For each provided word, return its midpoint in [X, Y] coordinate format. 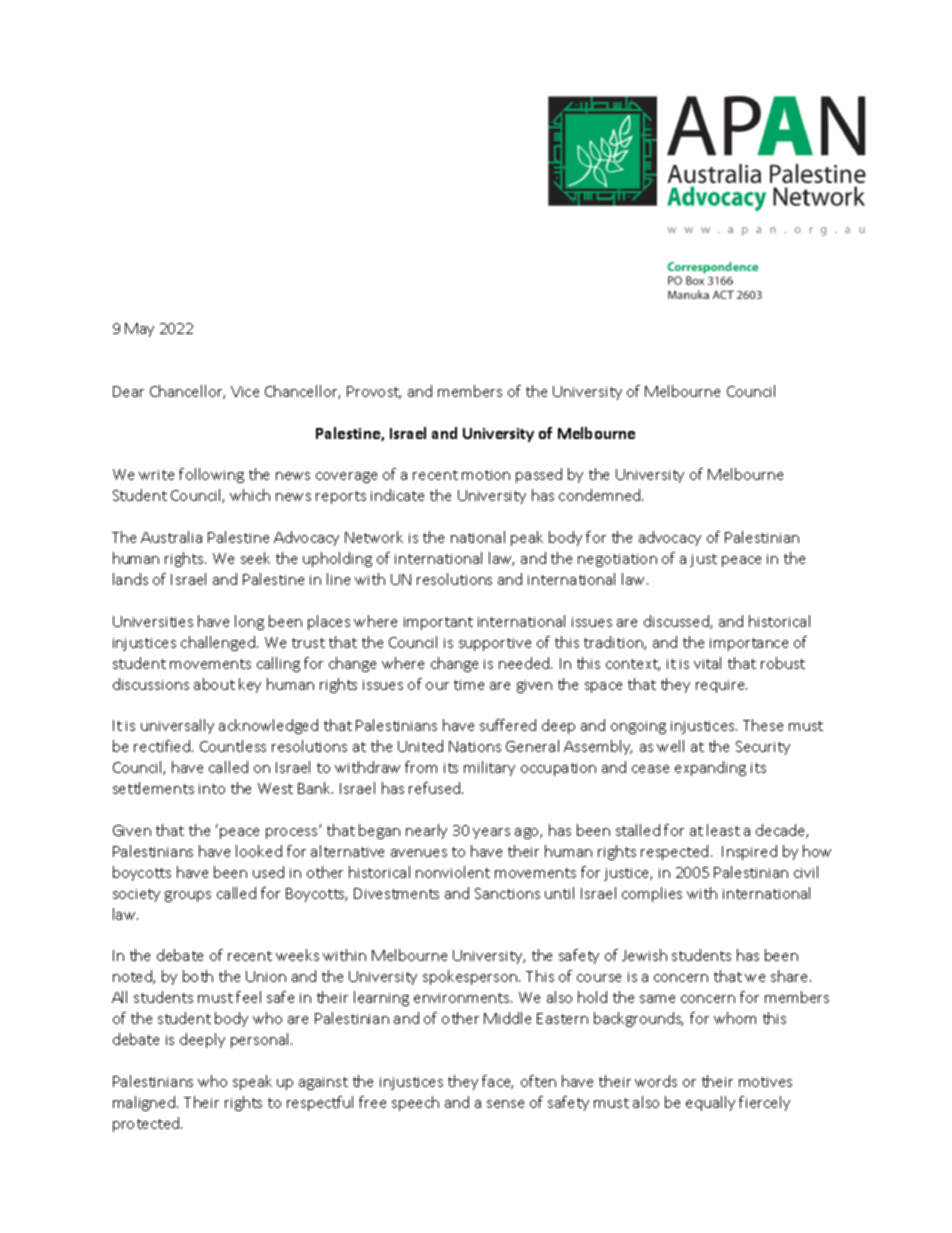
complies [652, 894]
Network [374, 537]
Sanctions [507, 893]
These [763, 725]
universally [177, 726]
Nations [475, 746]
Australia [171, 537]
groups [188, 896]
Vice [245, 391]
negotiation [617, 560]
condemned [601, 495]
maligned [145, 1103]
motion [486, 475]
